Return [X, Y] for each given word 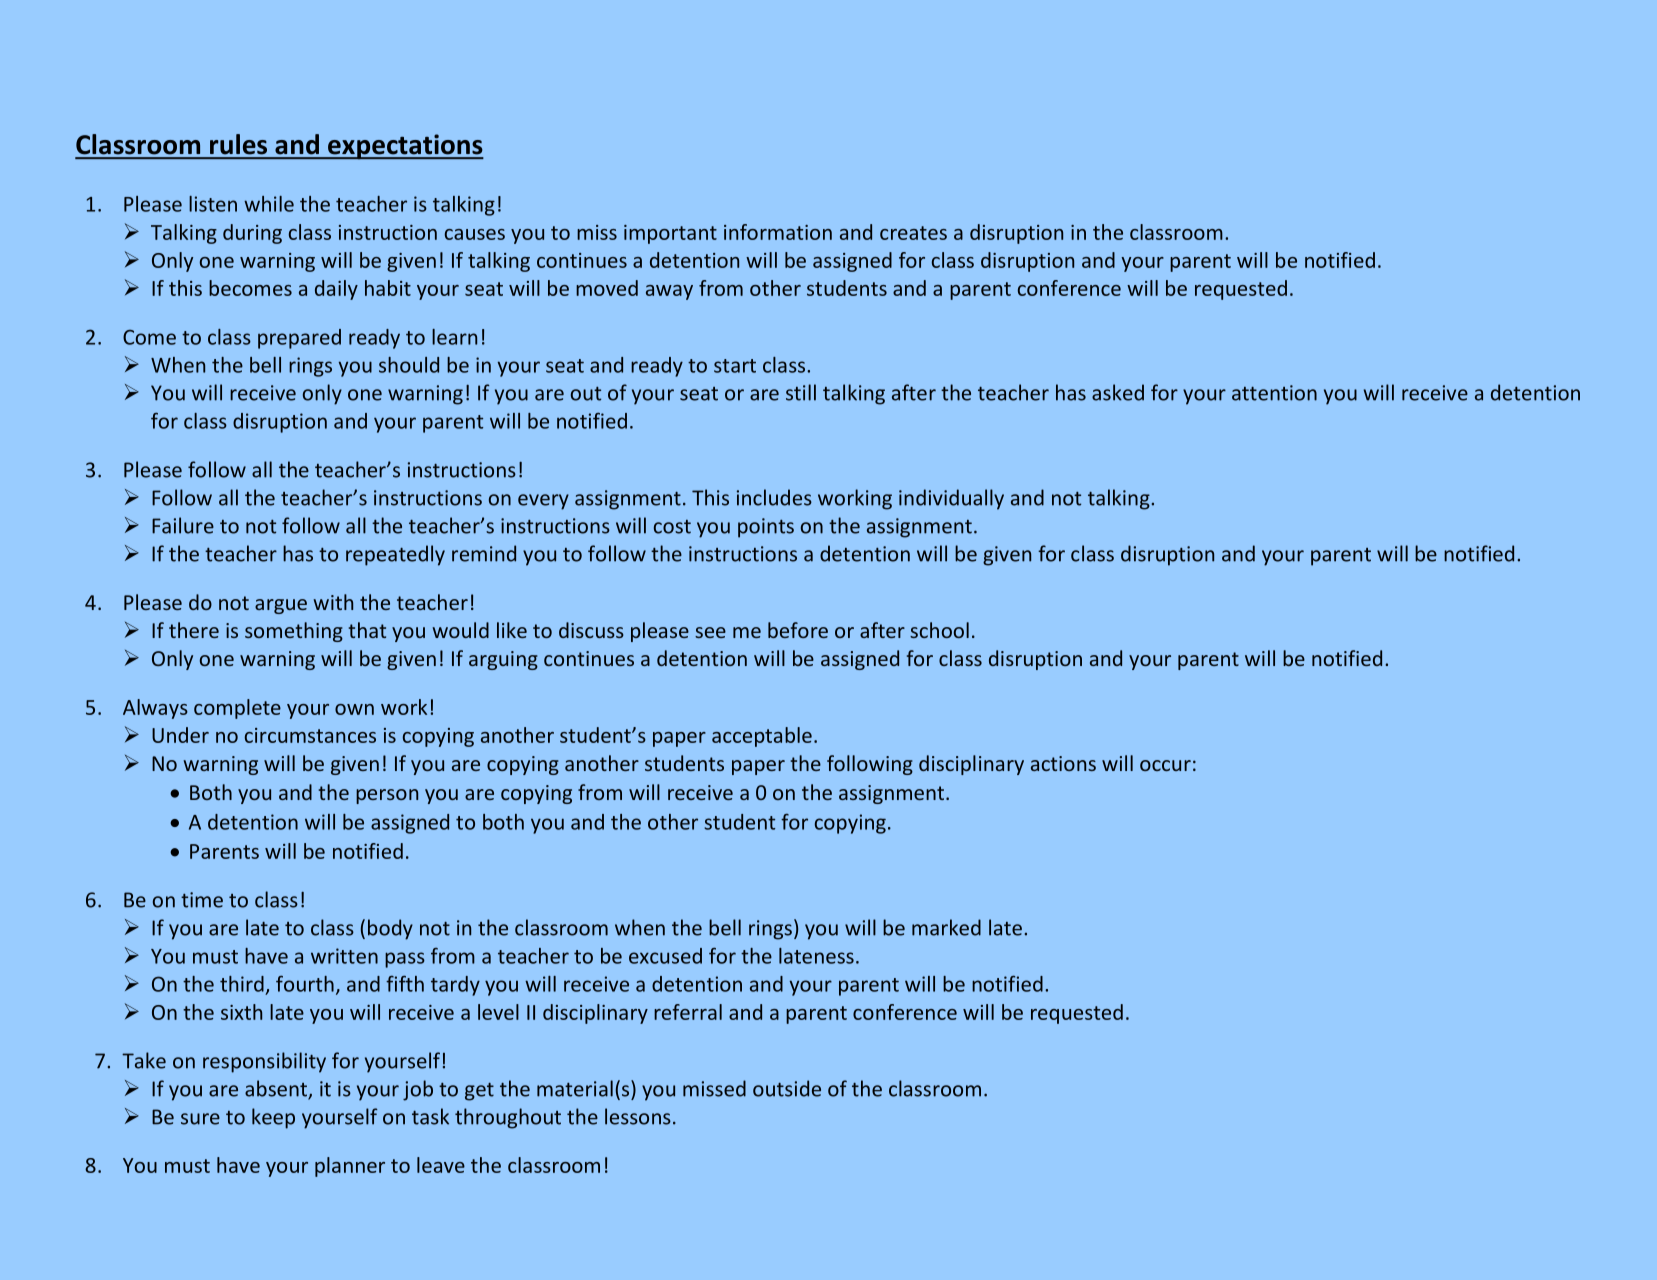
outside [787, 1088]
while [269, 204]
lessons [638, 1116]
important [670, 234]
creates [913, 233]
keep [273, 1118]
